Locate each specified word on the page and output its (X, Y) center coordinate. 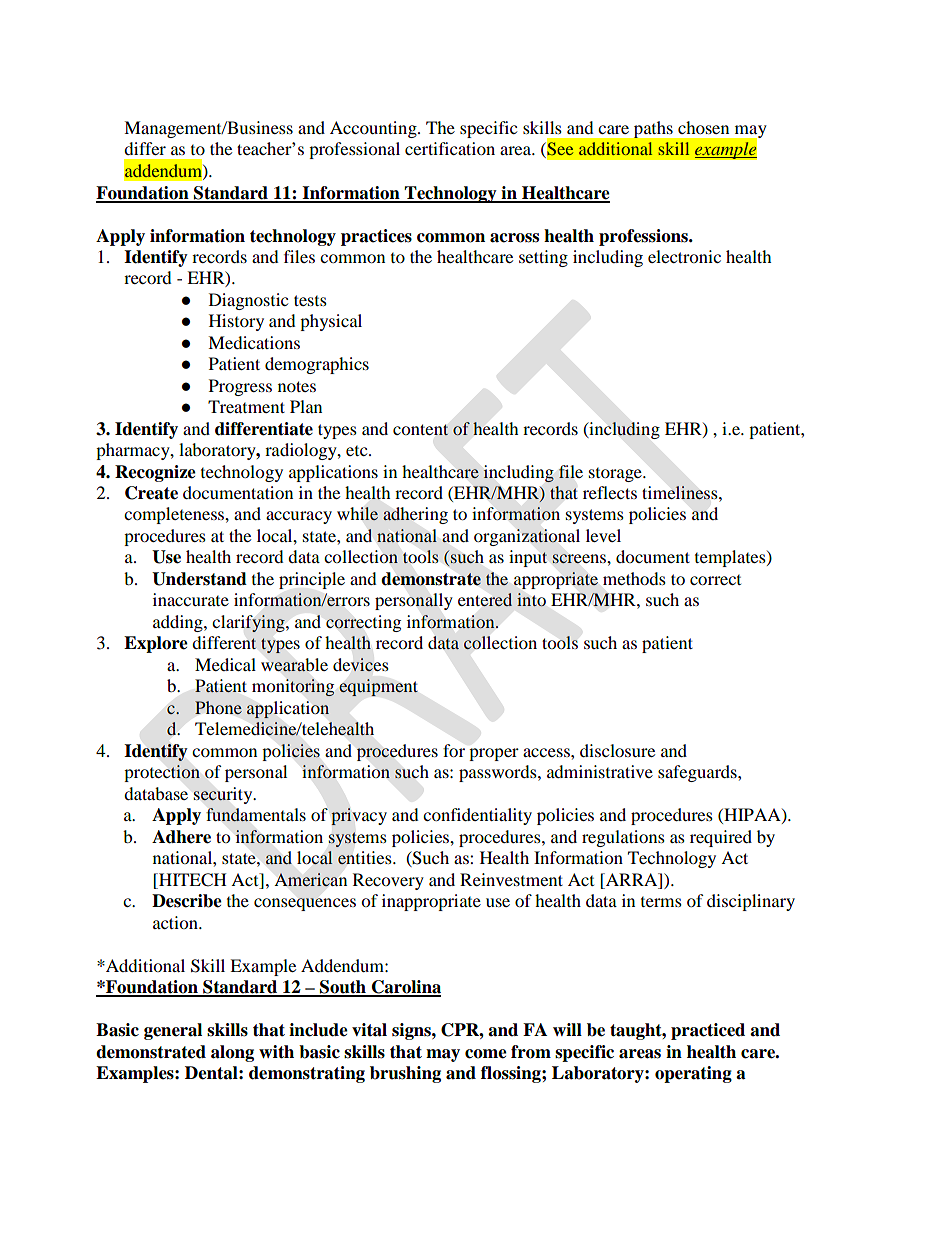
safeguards (698, 773)
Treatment (246, 406)
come (486, 1054)
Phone (218, 707)
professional (354, 150)
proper (494, 754)
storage (616, 475)
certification (450, 148)
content (421, 430)
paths (653, 129)
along (232, 1053)
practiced (708, 1031)
